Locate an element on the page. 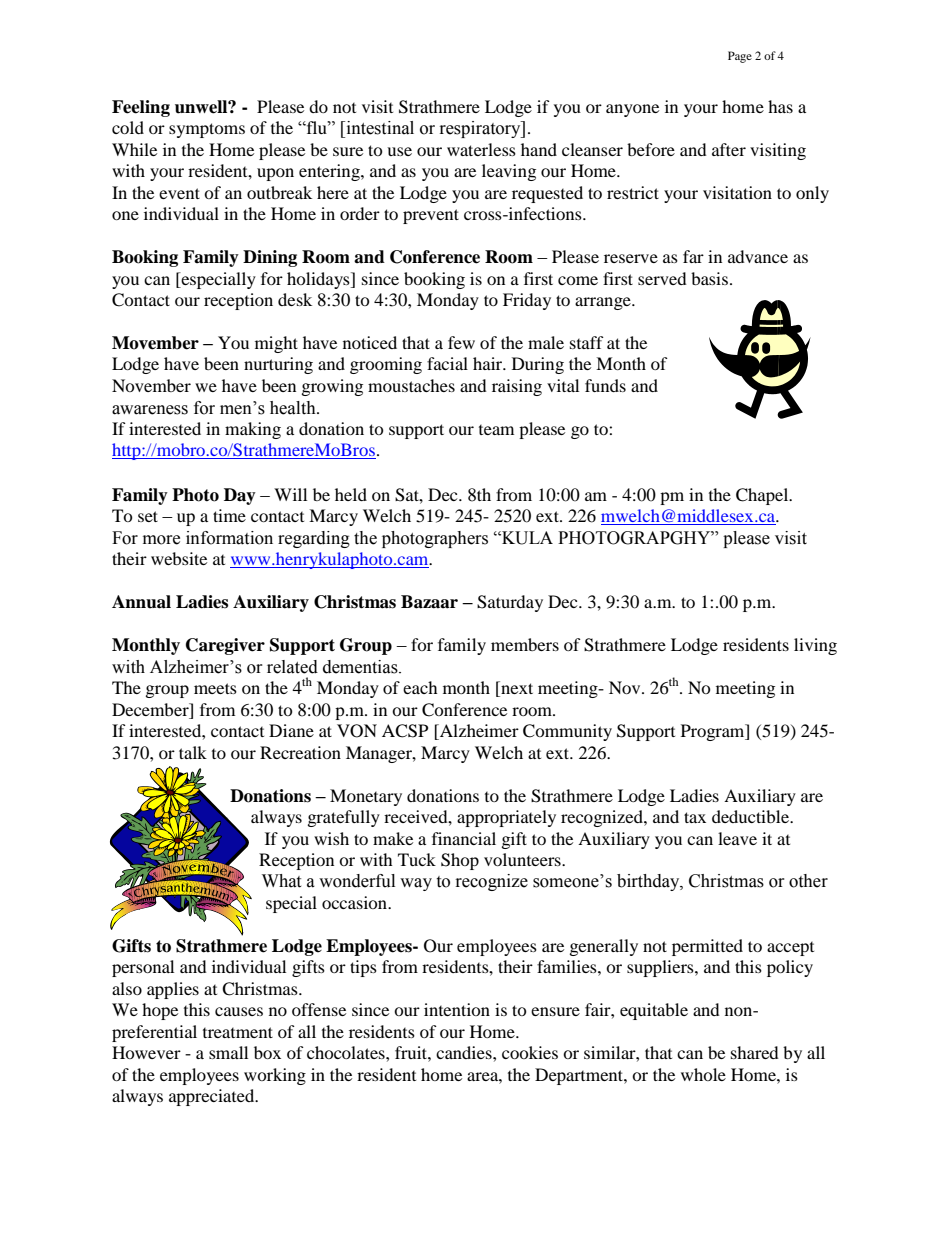 This page has height=1233, width=952. respiratory is located at coordinates (481, 129).
